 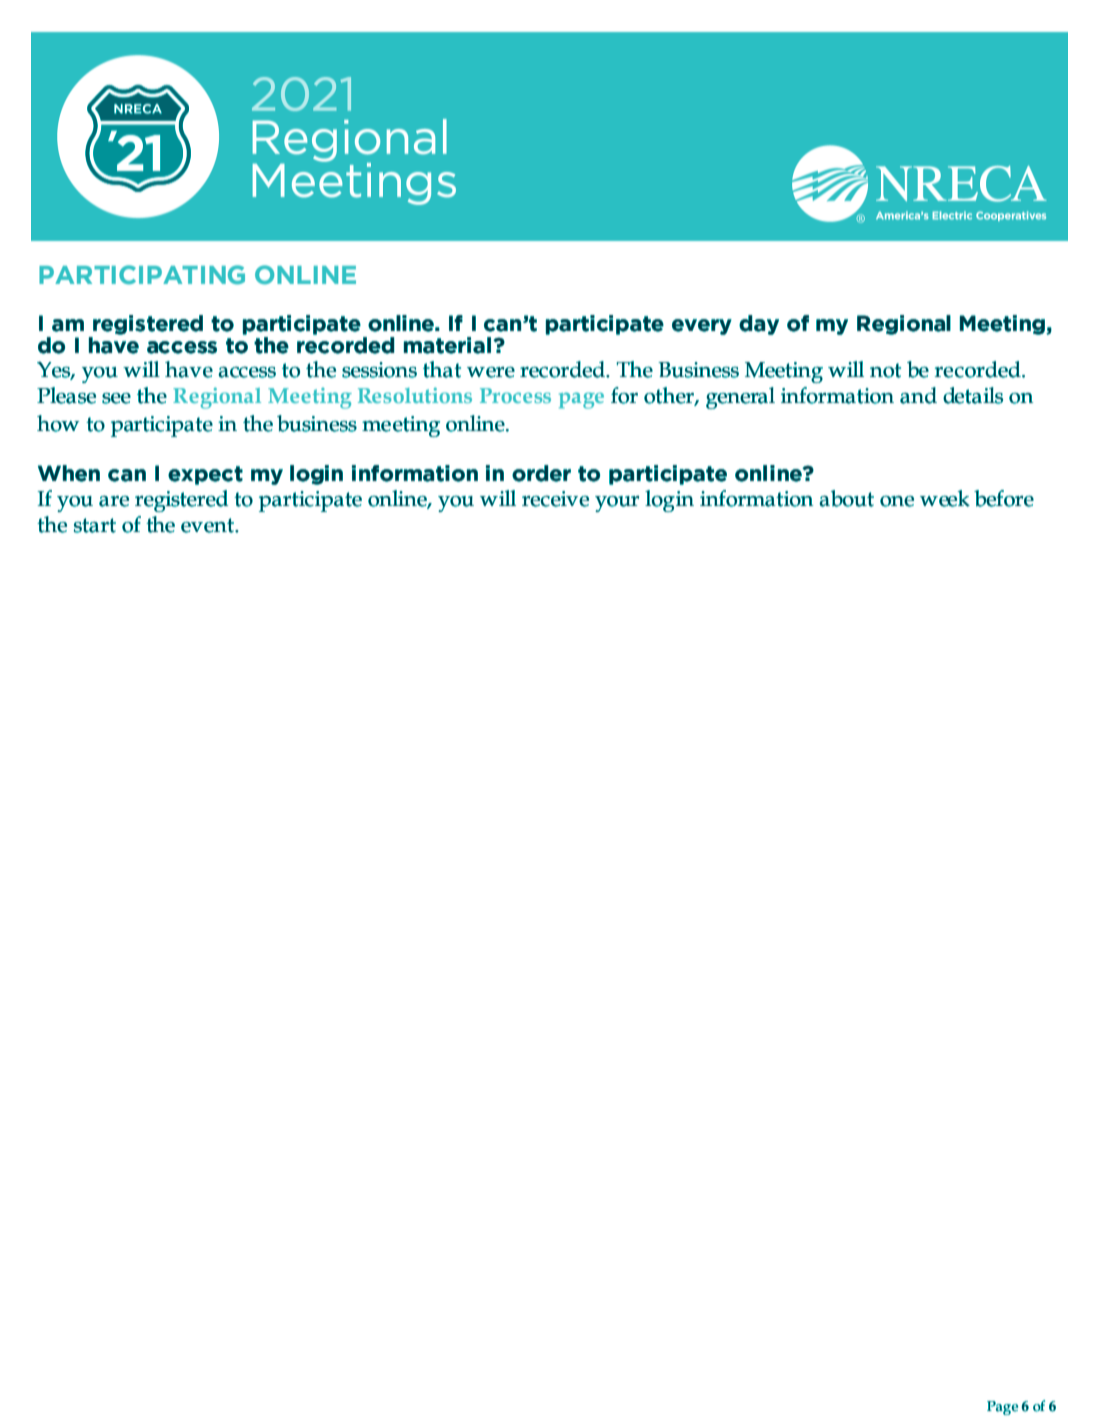 I want to click on day, so click(x=759, y=325).
